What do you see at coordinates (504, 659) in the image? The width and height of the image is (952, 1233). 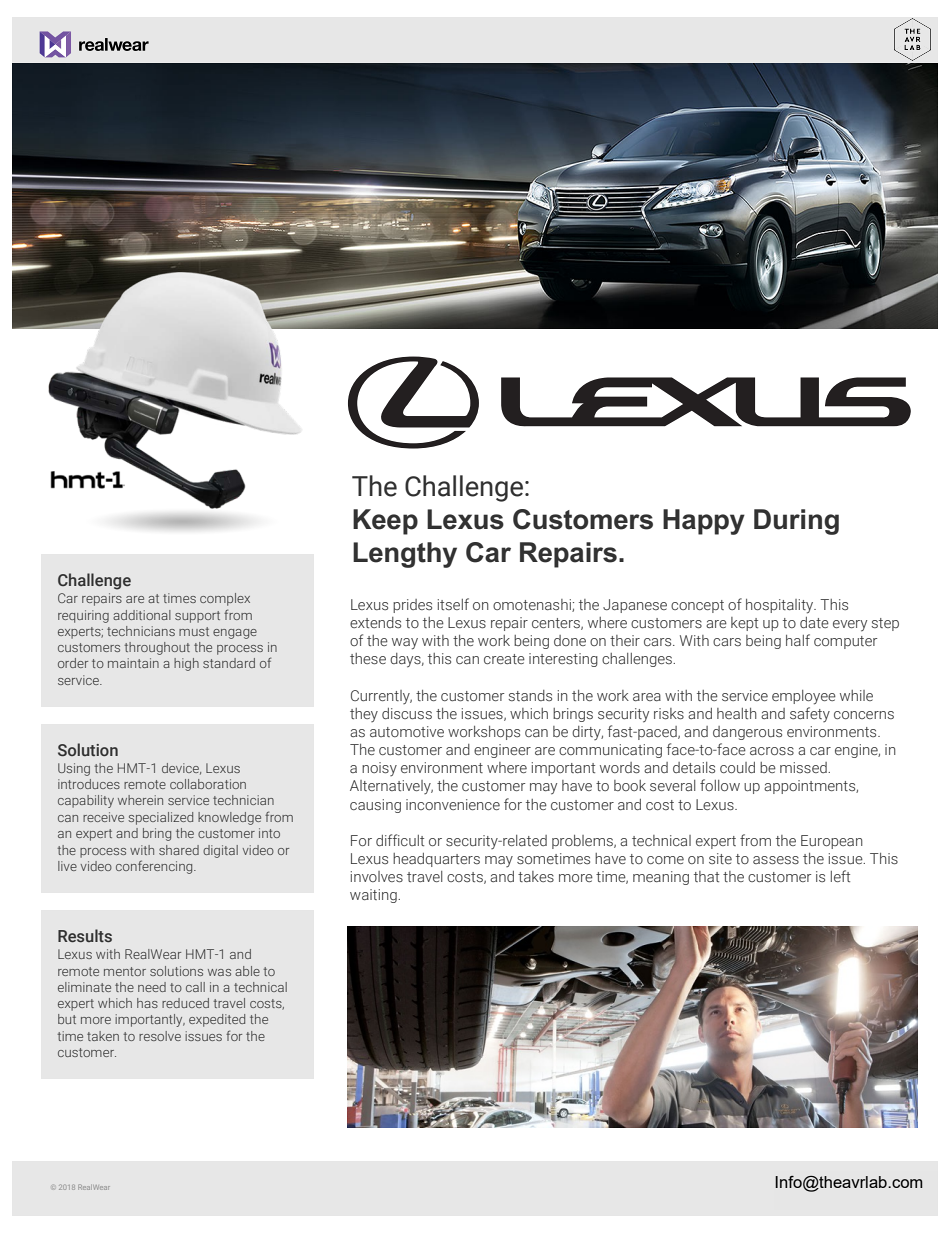 I see `create` at bounding box center [504, 659].
